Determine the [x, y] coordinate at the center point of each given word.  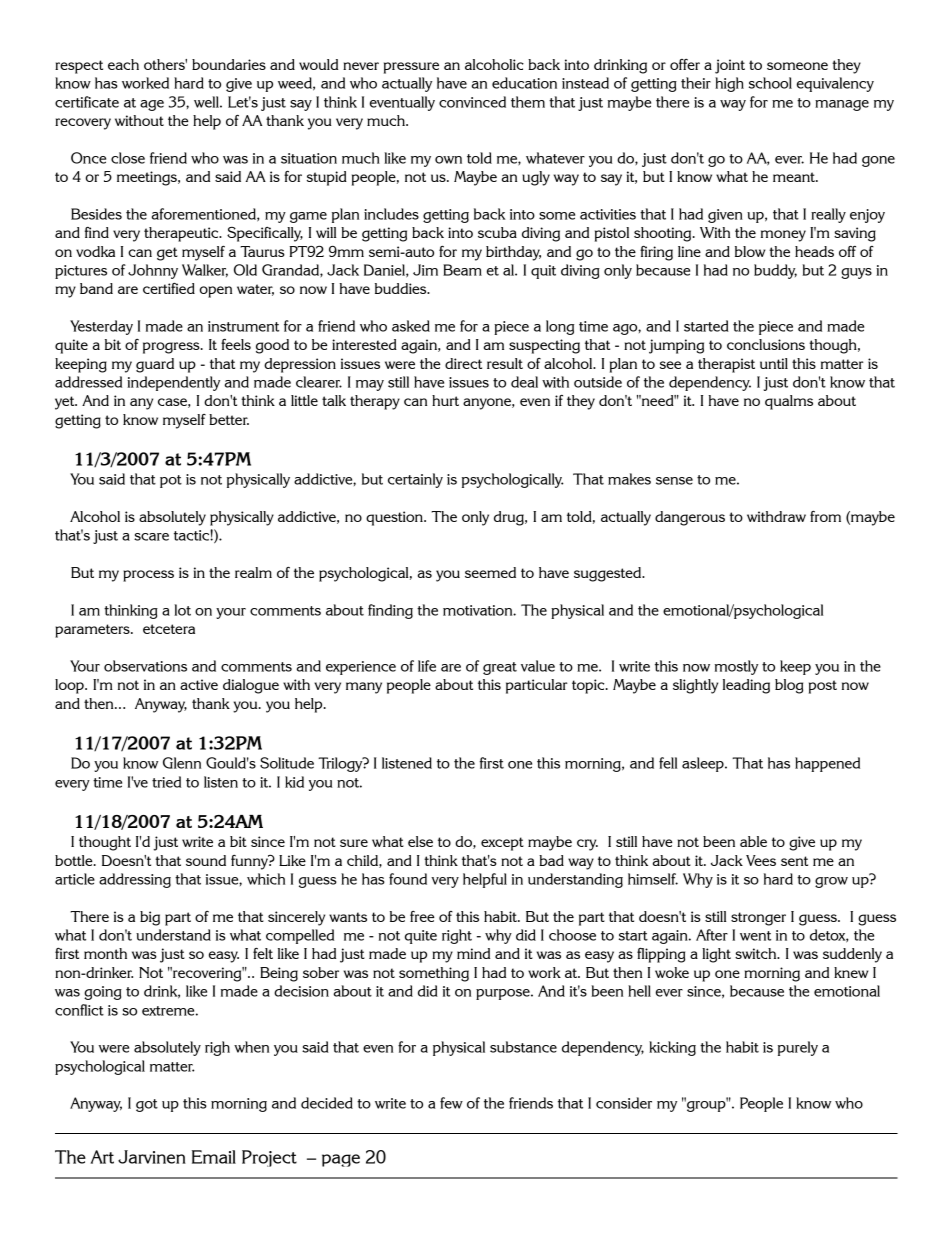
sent [794, 861]
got [147, 1105]
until [774, 363]
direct [463, 363]
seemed [490, 572]
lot [182, 610]
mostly [736, 667]
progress [172, 348]
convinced [472, 102]
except [502, 844]
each [123, 64]
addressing [135, 880]
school [770, 83]
